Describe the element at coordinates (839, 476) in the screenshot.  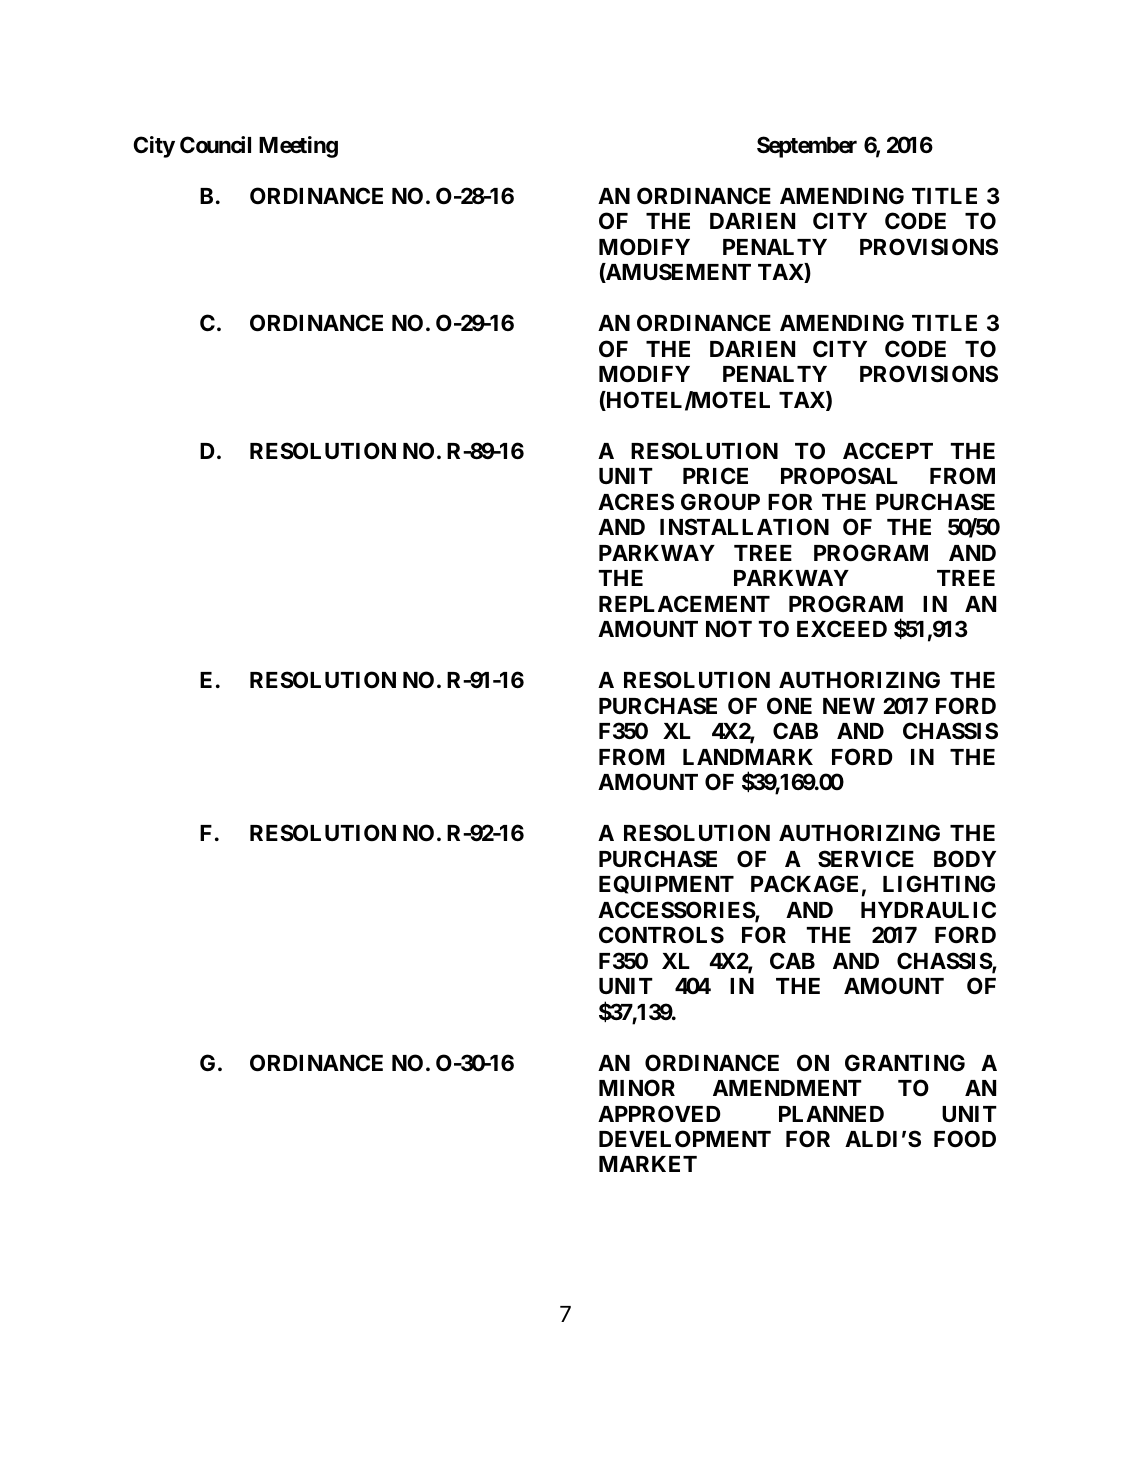
I see `PROPOSAL` at that location.
